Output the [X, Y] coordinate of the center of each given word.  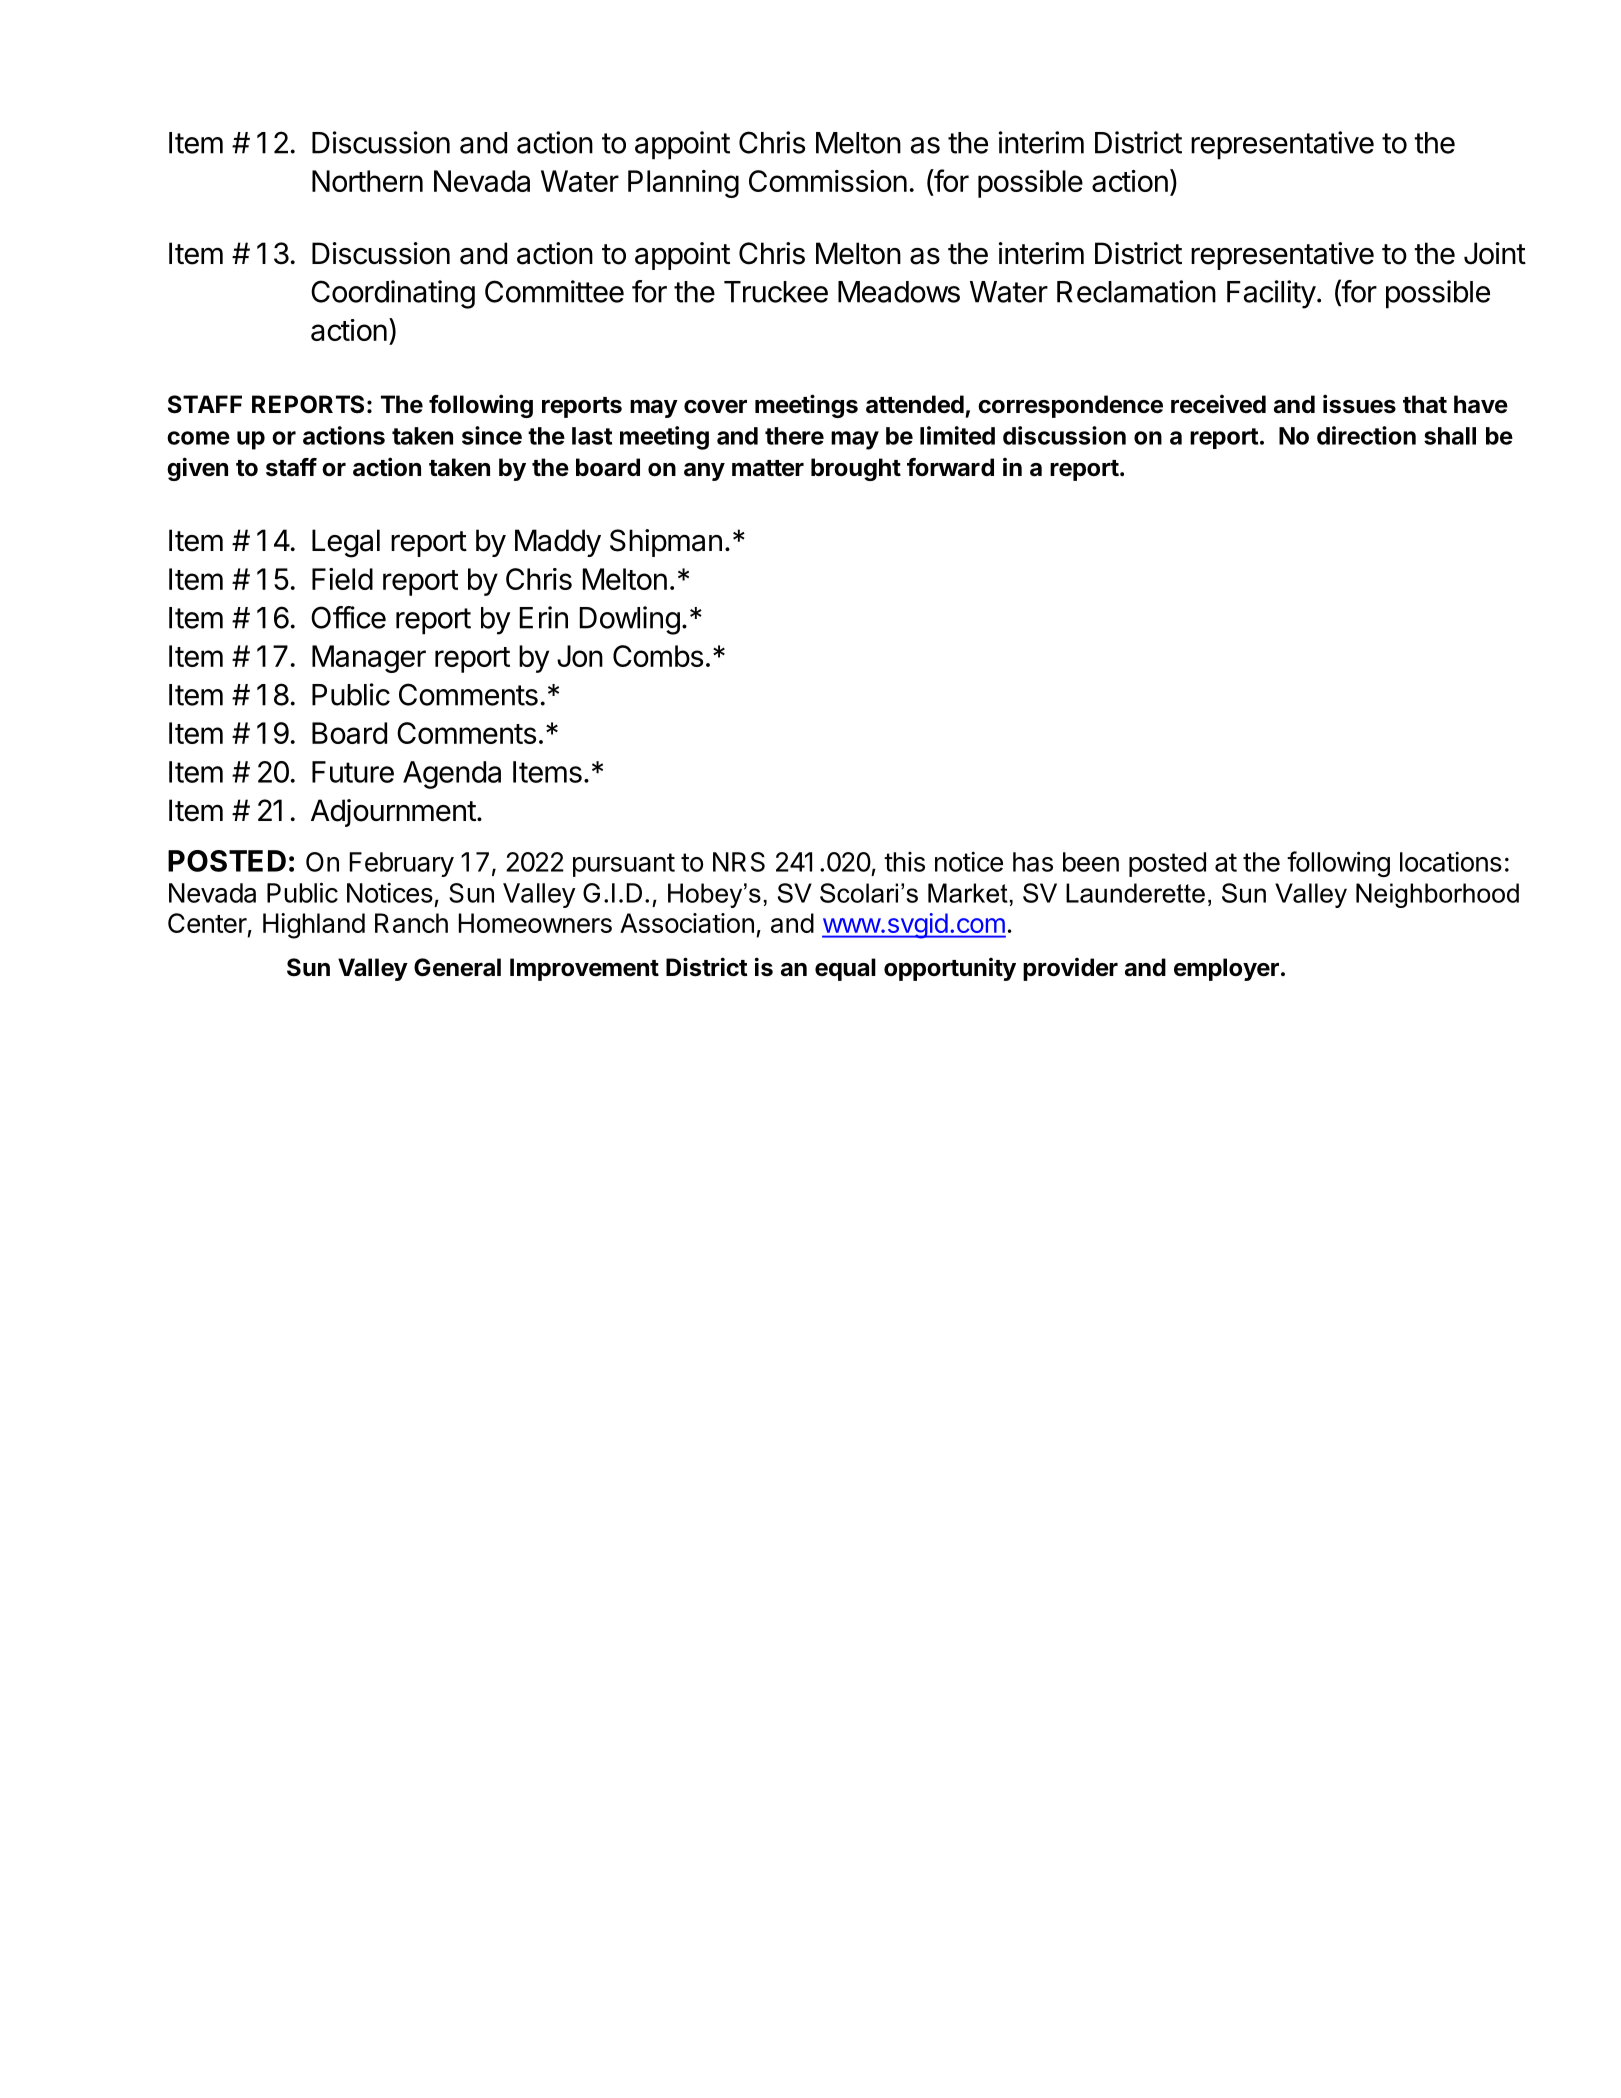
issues [1359, 404]
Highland [314, 926]
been [1091, 862]
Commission [828, 181]
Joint [1495, 253]
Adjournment [393, 813]
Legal [346, 543]
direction [1366, 435]
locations [1451, 861]
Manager [369, 659]
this [904, 862]
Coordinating [393, 294]
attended [915, 404]
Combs [658, 656]
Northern [367, 181]
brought [856, 469]
